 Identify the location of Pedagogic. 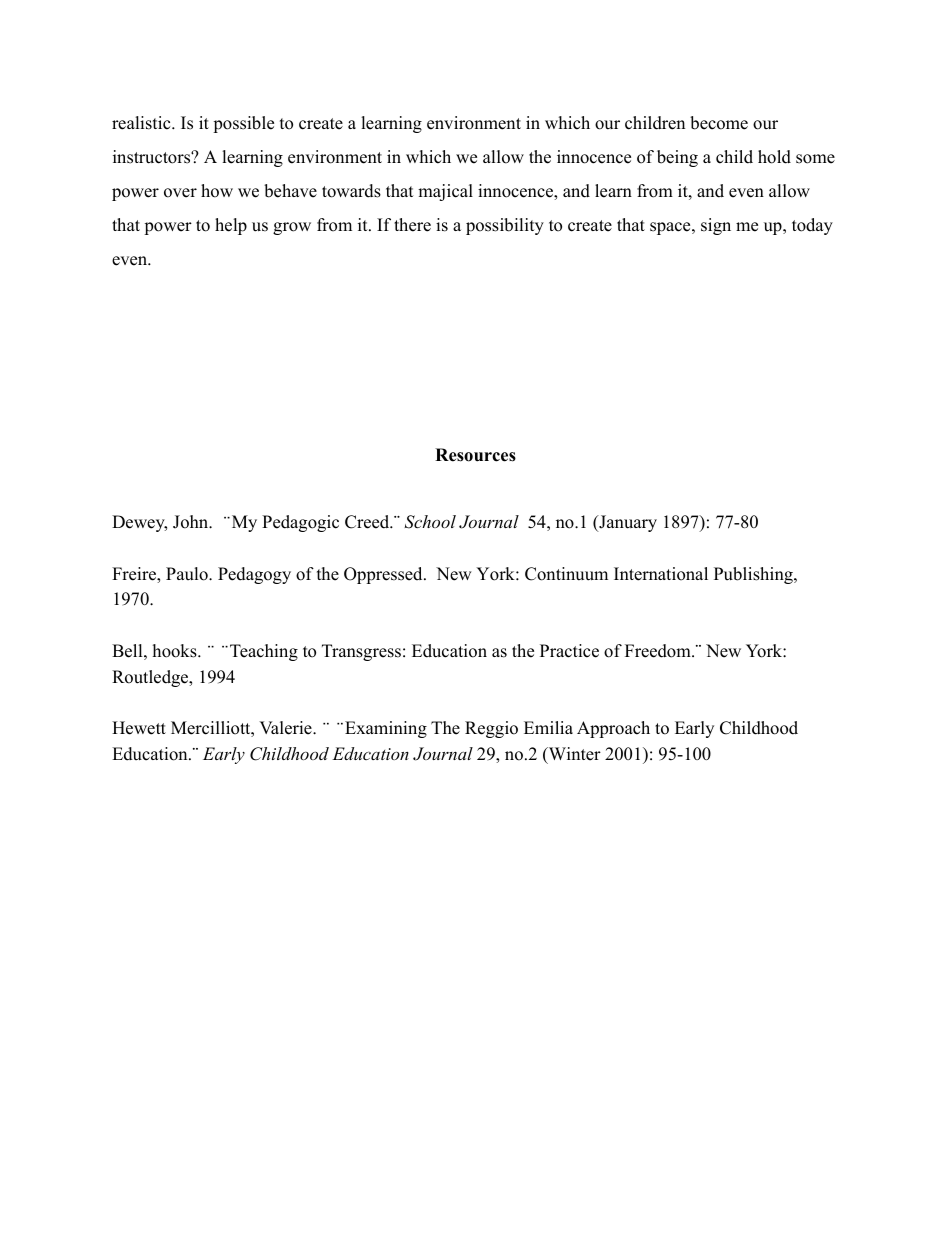
(300, 523).
